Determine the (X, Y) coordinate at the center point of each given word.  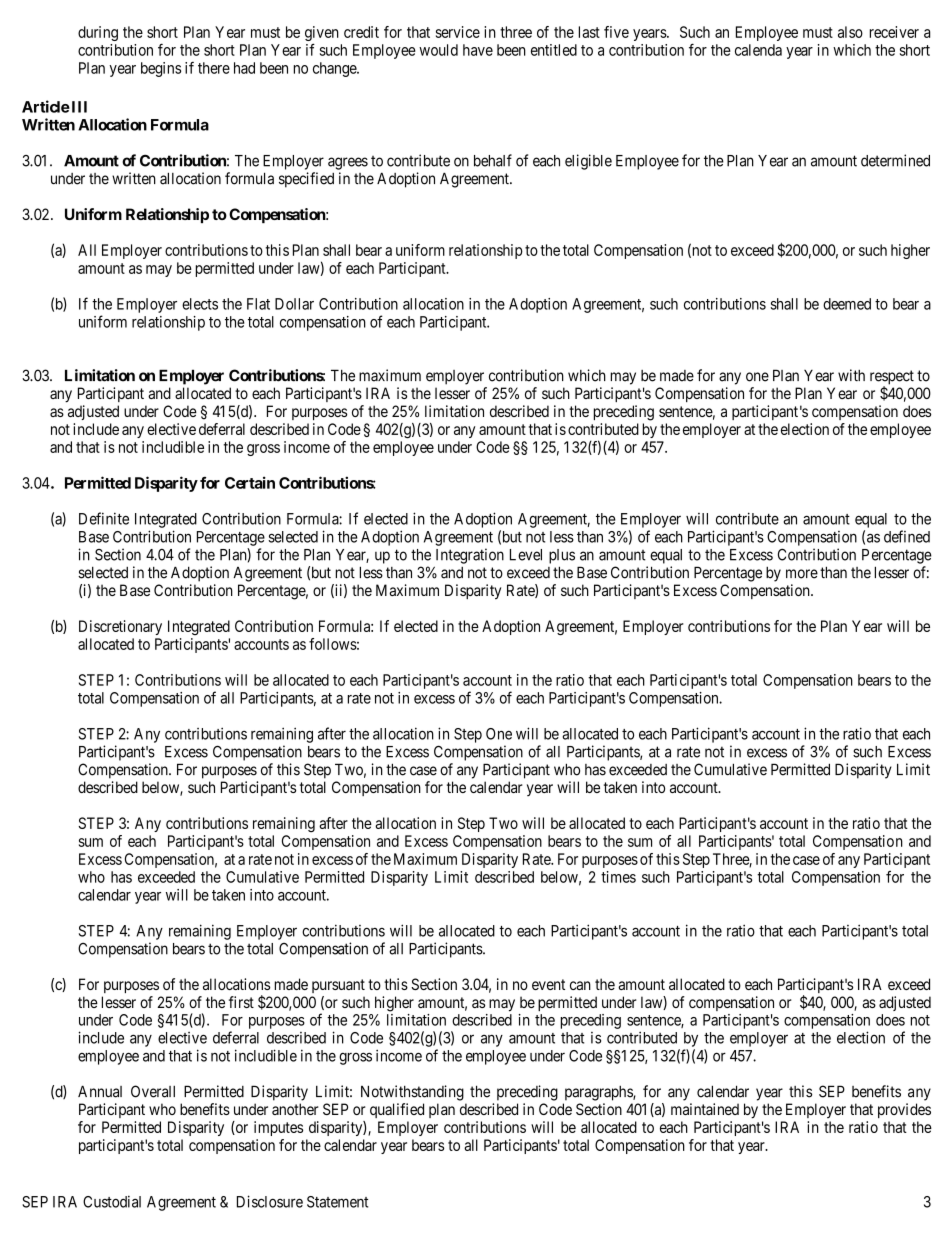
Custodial (112, 1201)
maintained (705, 1109)
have (478, 50)
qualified (397, 1110)
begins (161, 69)
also (850, 32)
